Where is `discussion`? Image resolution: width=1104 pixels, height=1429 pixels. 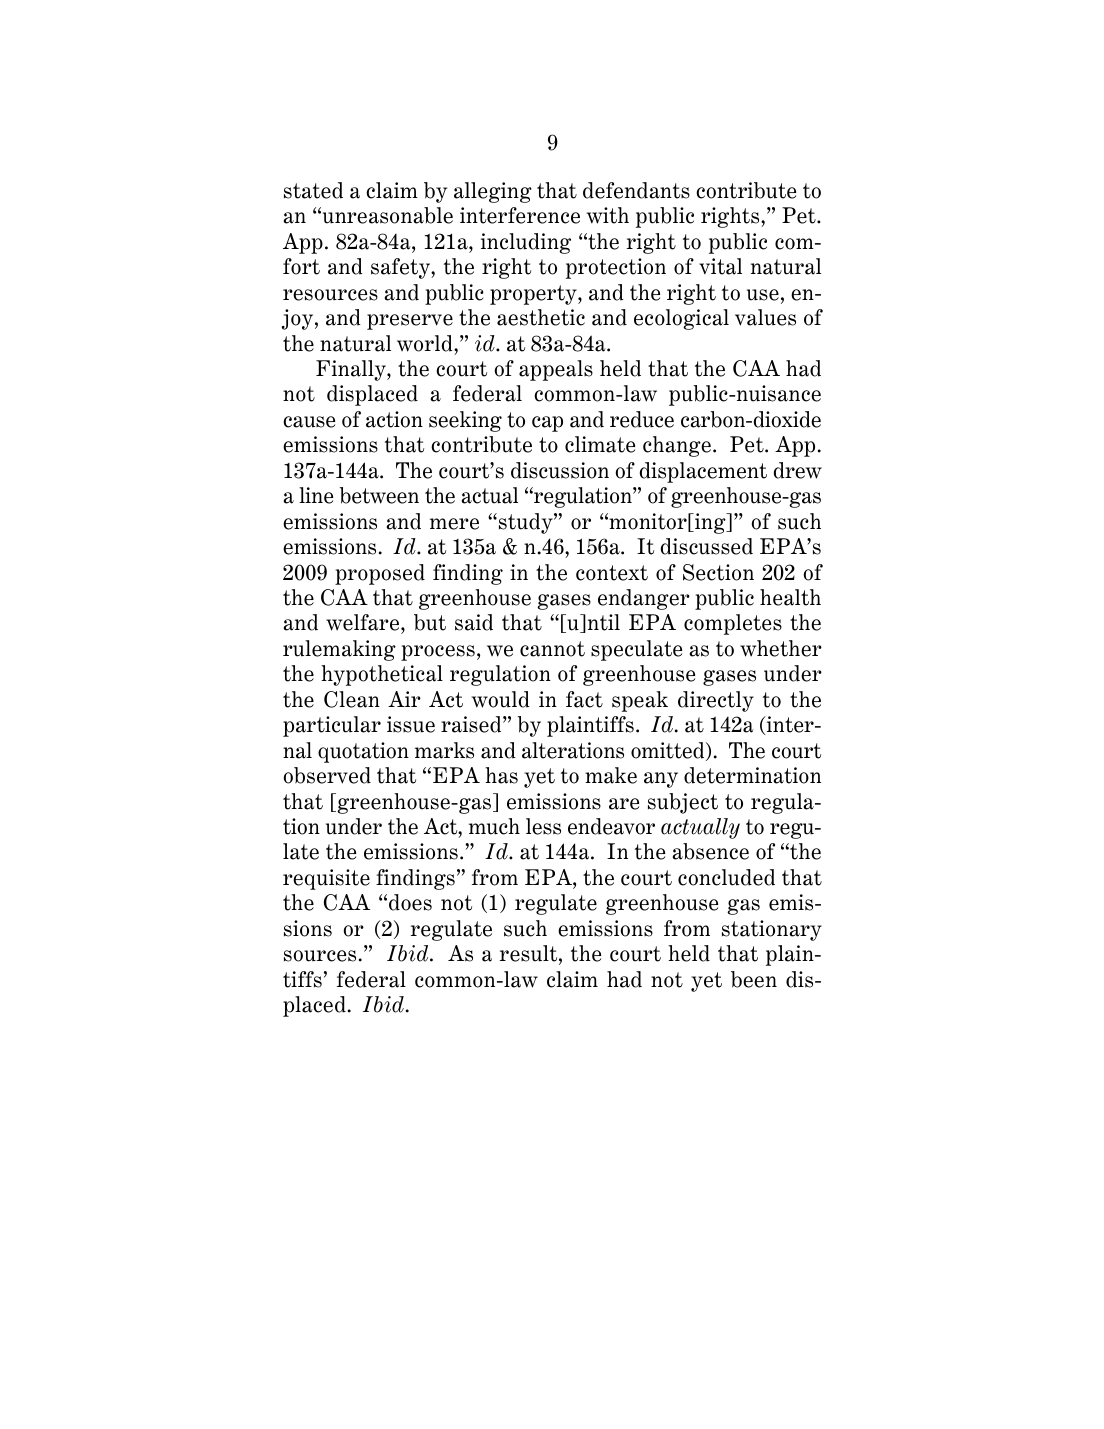
discussion is located at coordinates (560, 470).
